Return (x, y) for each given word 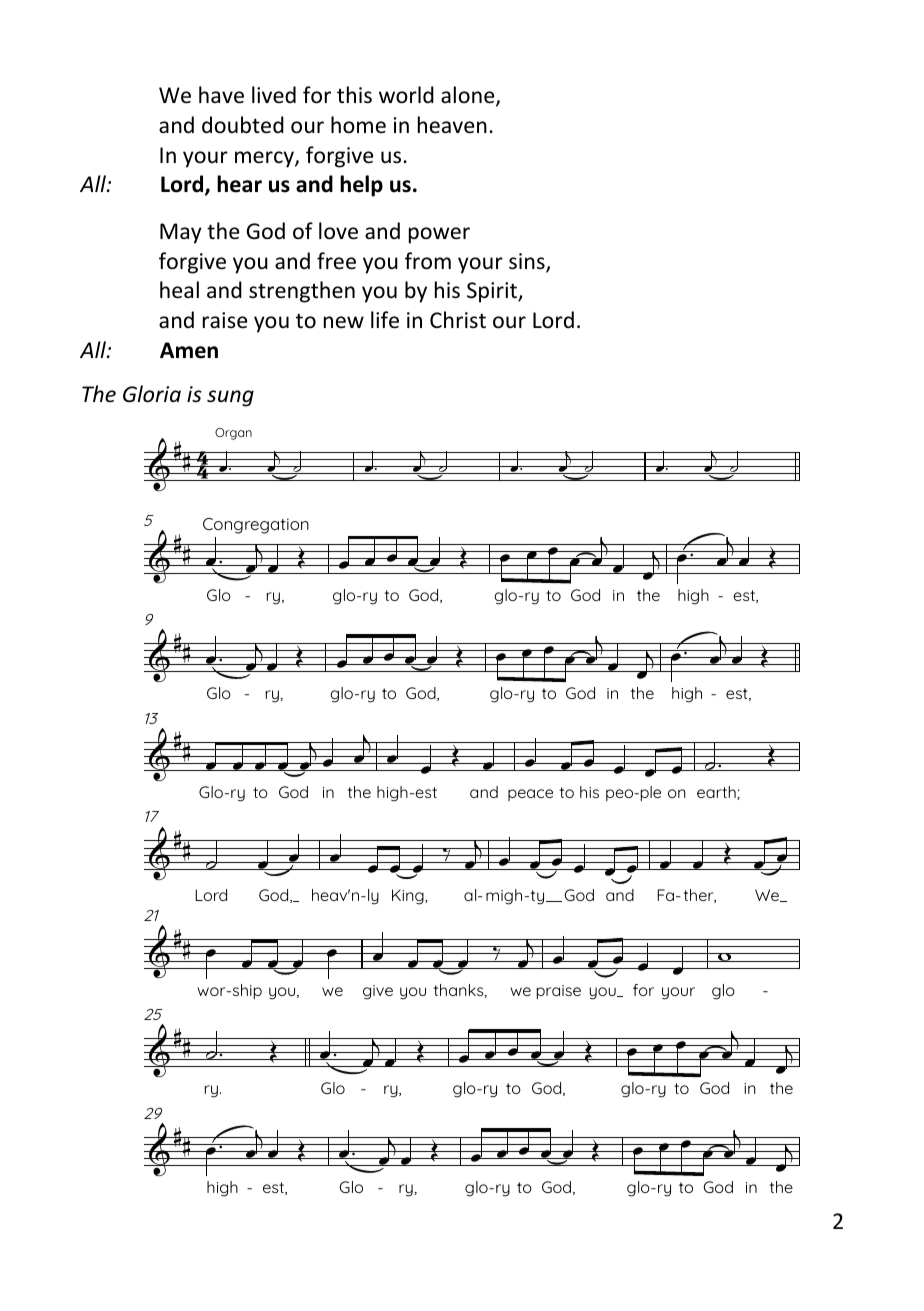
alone (469, 96)
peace (530, 795)
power (439, 235)
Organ (233, 434)
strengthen (302, 292)
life (385, 320)
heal (179, 290)
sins (528, 262)
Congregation (256, 526)
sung (230, 398)
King (409, 897)
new (344, 322)
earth (717, 793)
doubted (243, 125)
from (428, 261)
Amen (189, 350)
